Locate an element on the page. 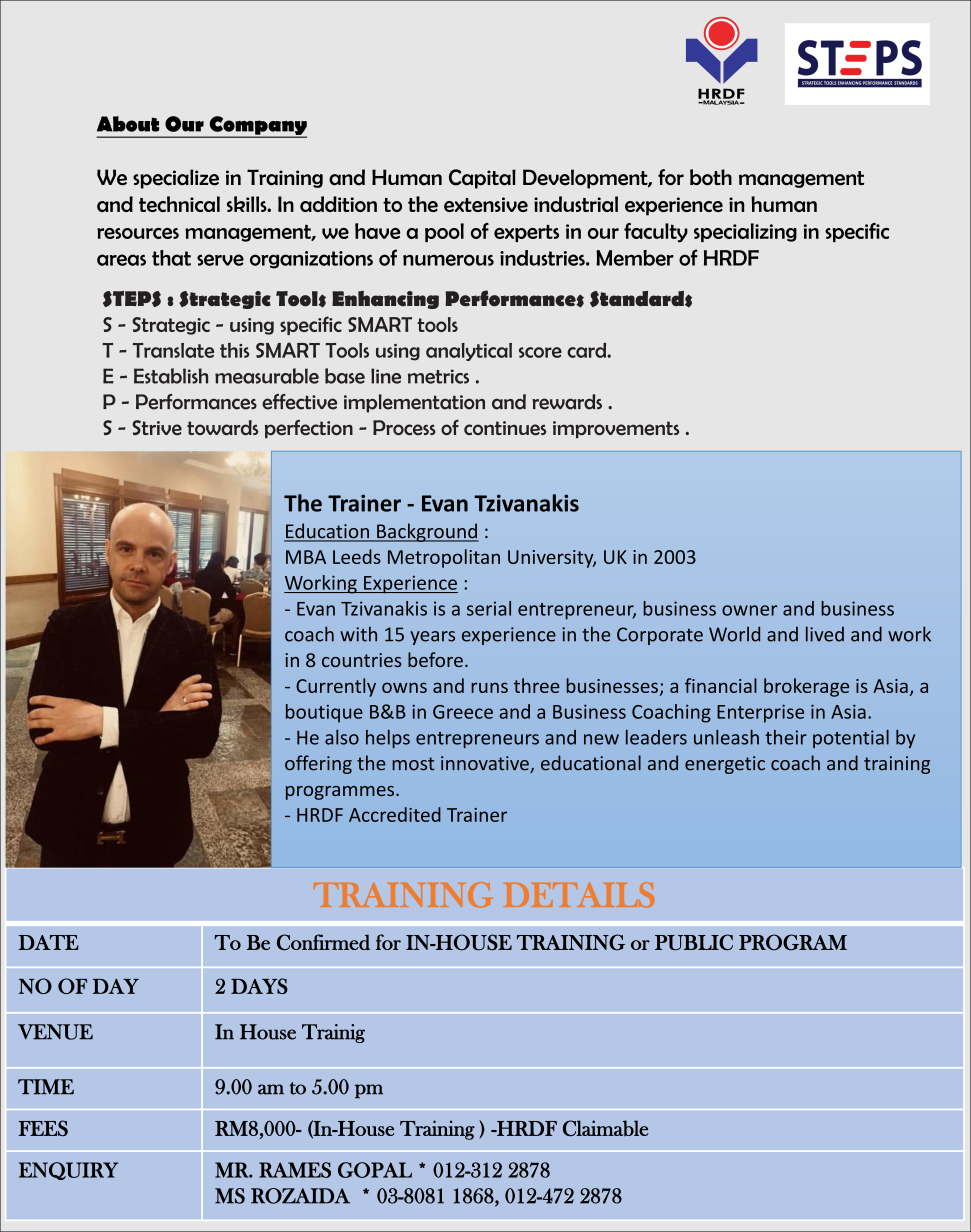 This document has width=971, height=1232. About is located at coordinates (128, 124).
